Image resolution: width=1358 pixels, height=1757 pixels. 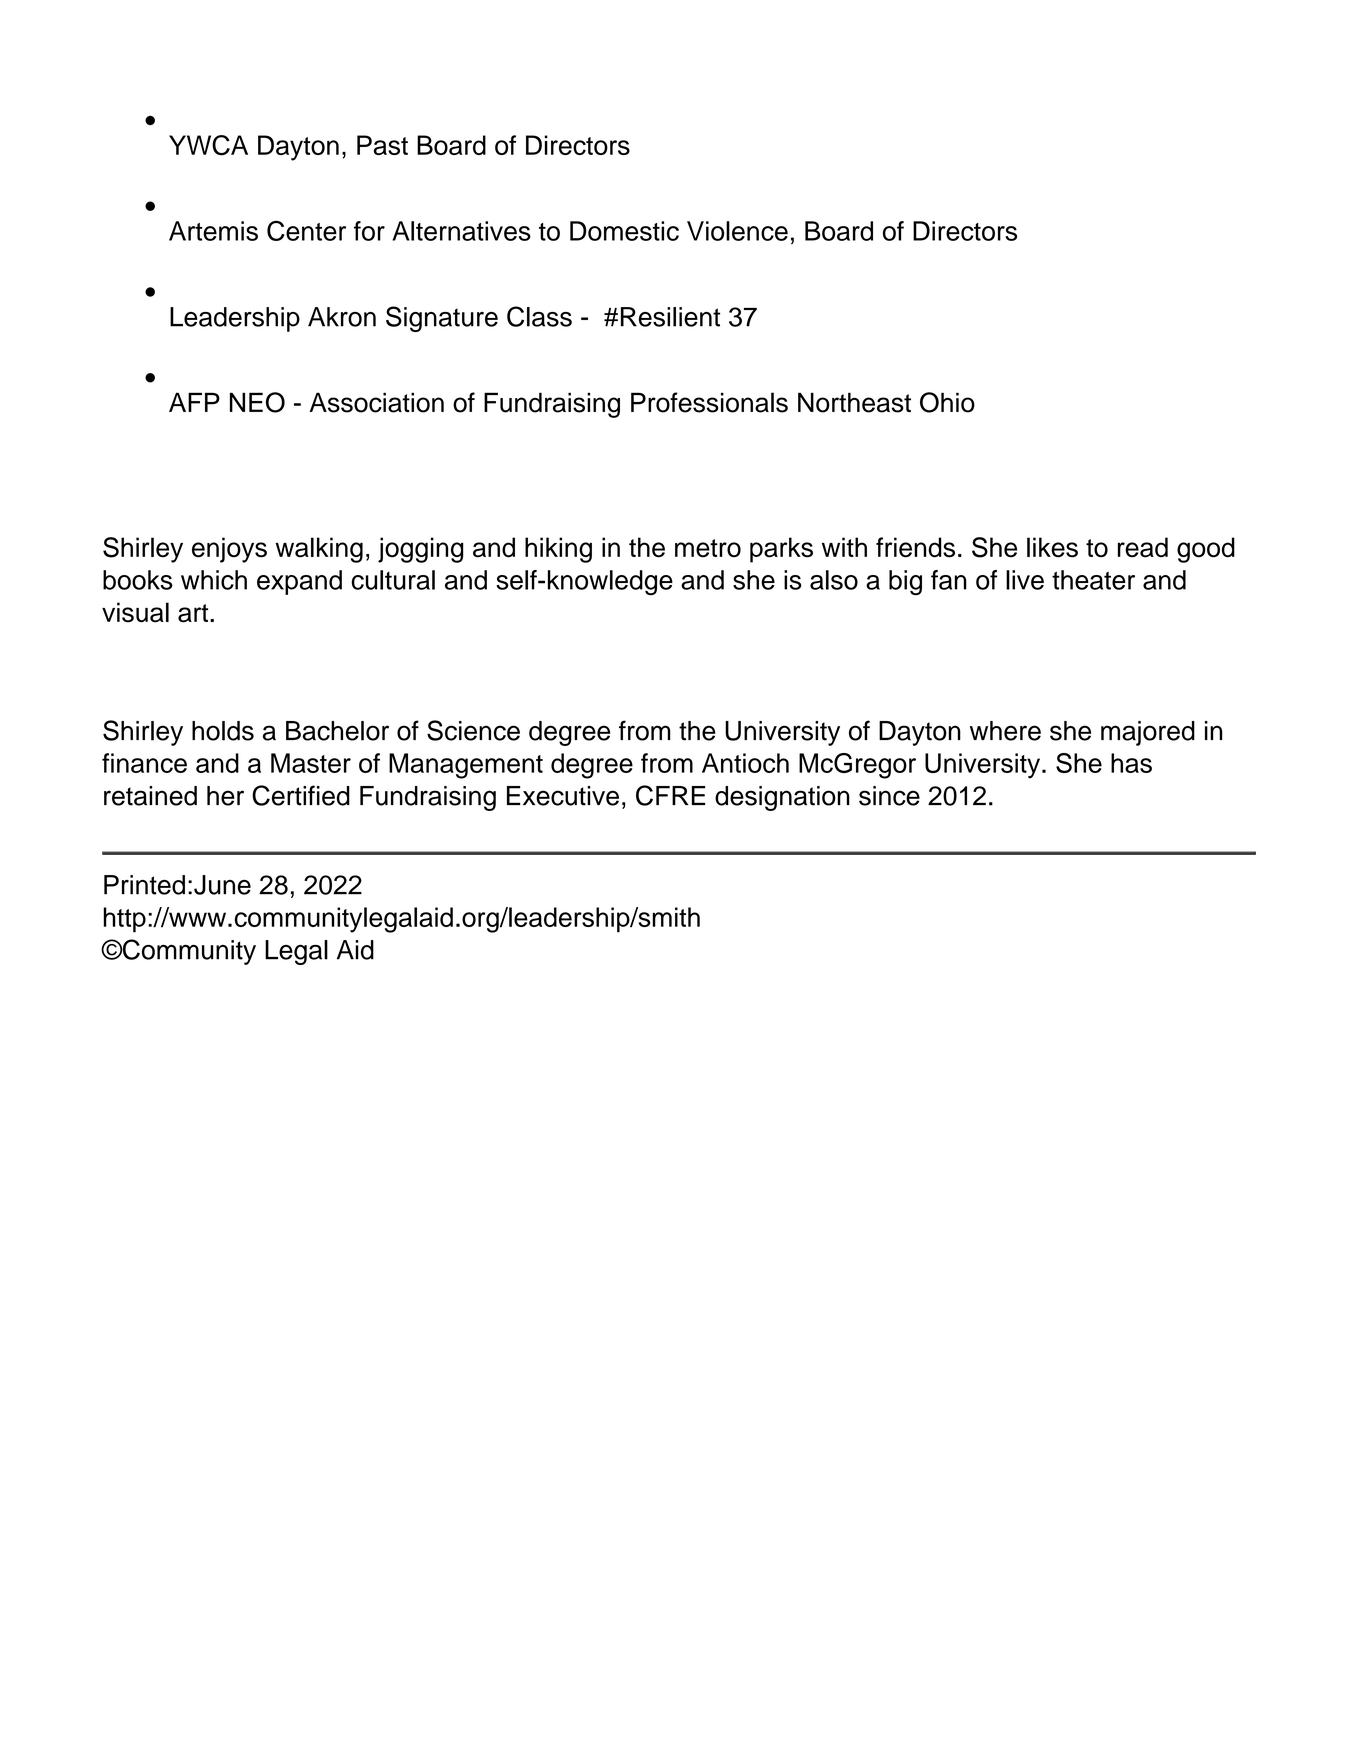 What do you see at coordinates (745, 763) in the page?
I see `Antioch` at bounding box center [745, 763].
